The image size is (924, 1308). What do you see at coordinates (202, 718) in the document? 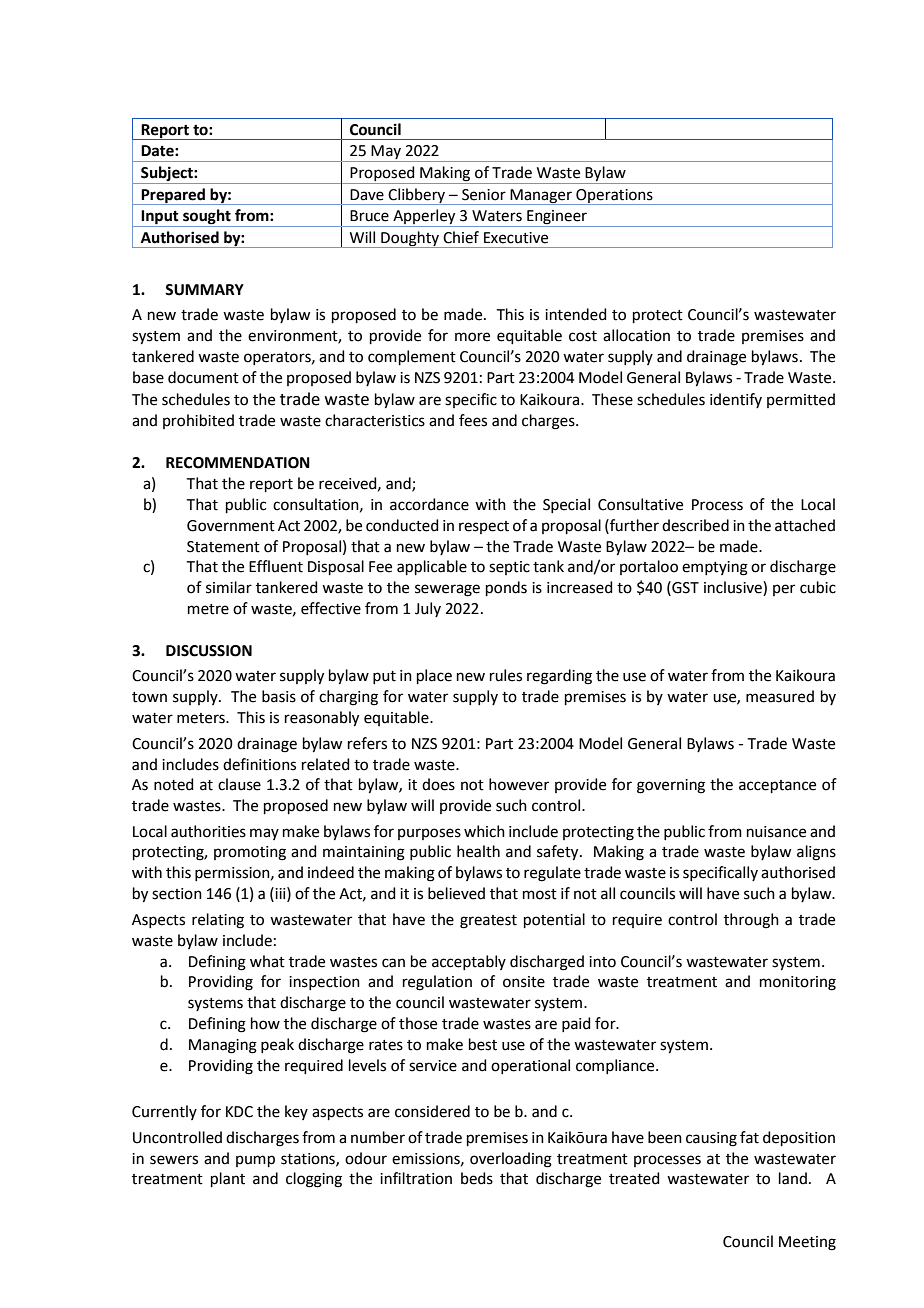
I see `meters` at bounding box center [202, 718].
